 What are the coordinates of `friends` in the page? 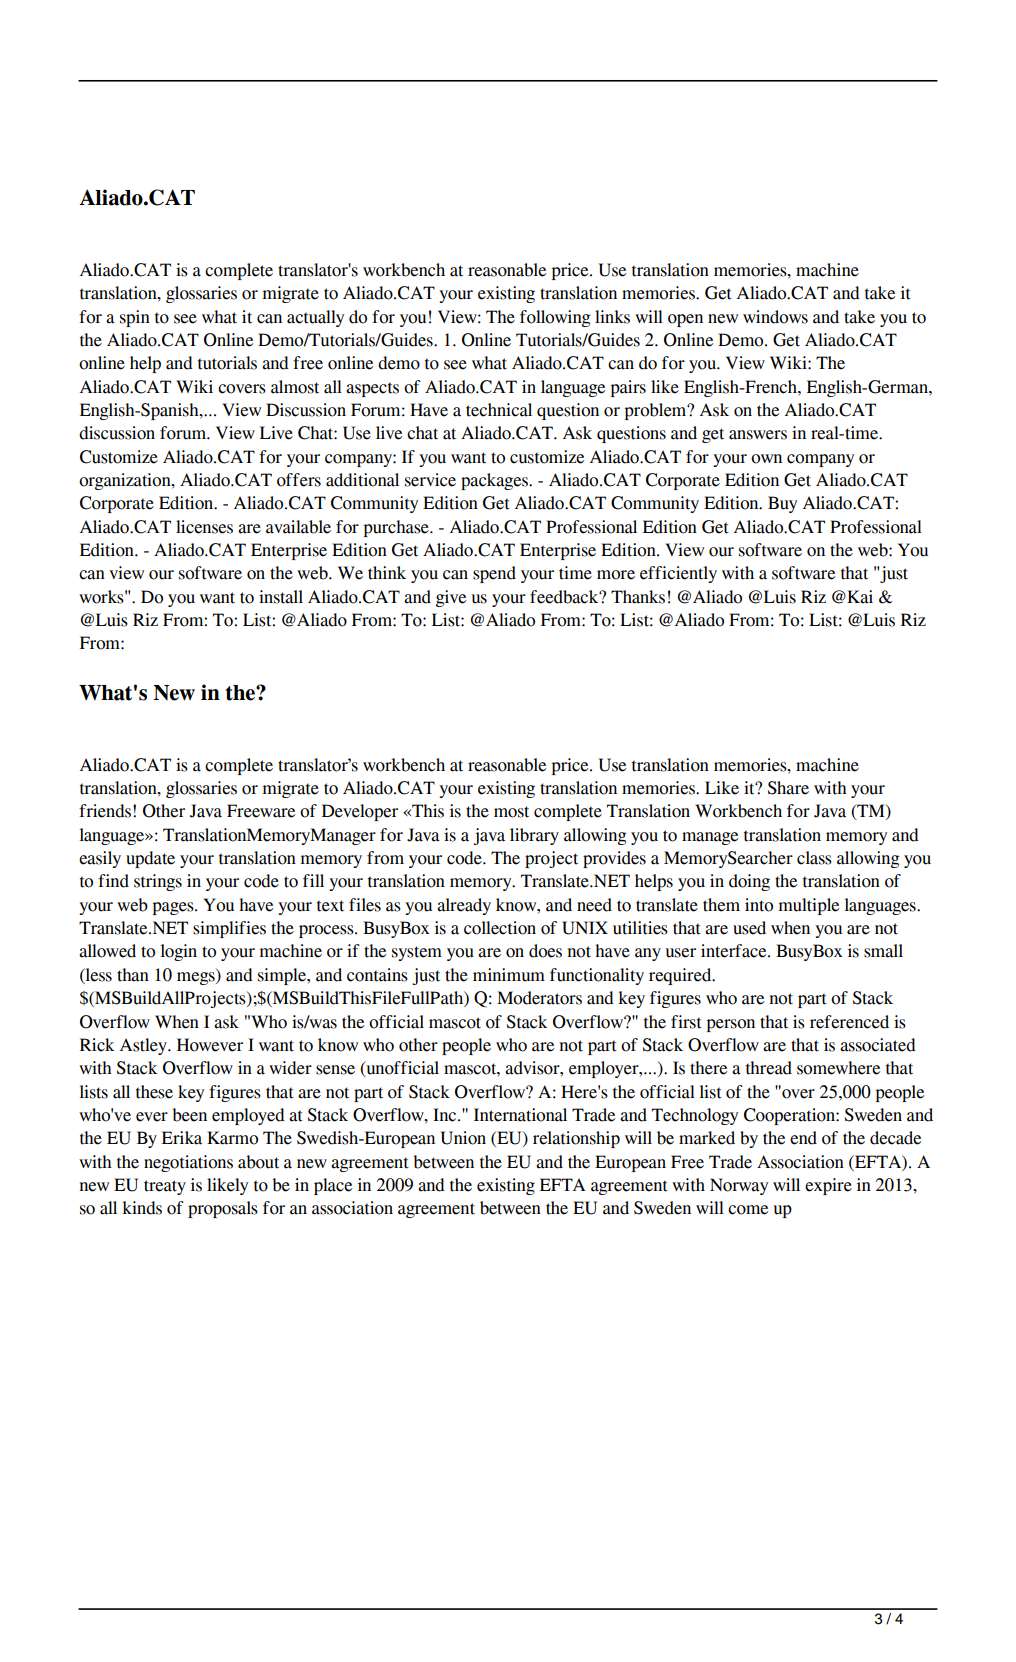 It's located at (105, 811).
